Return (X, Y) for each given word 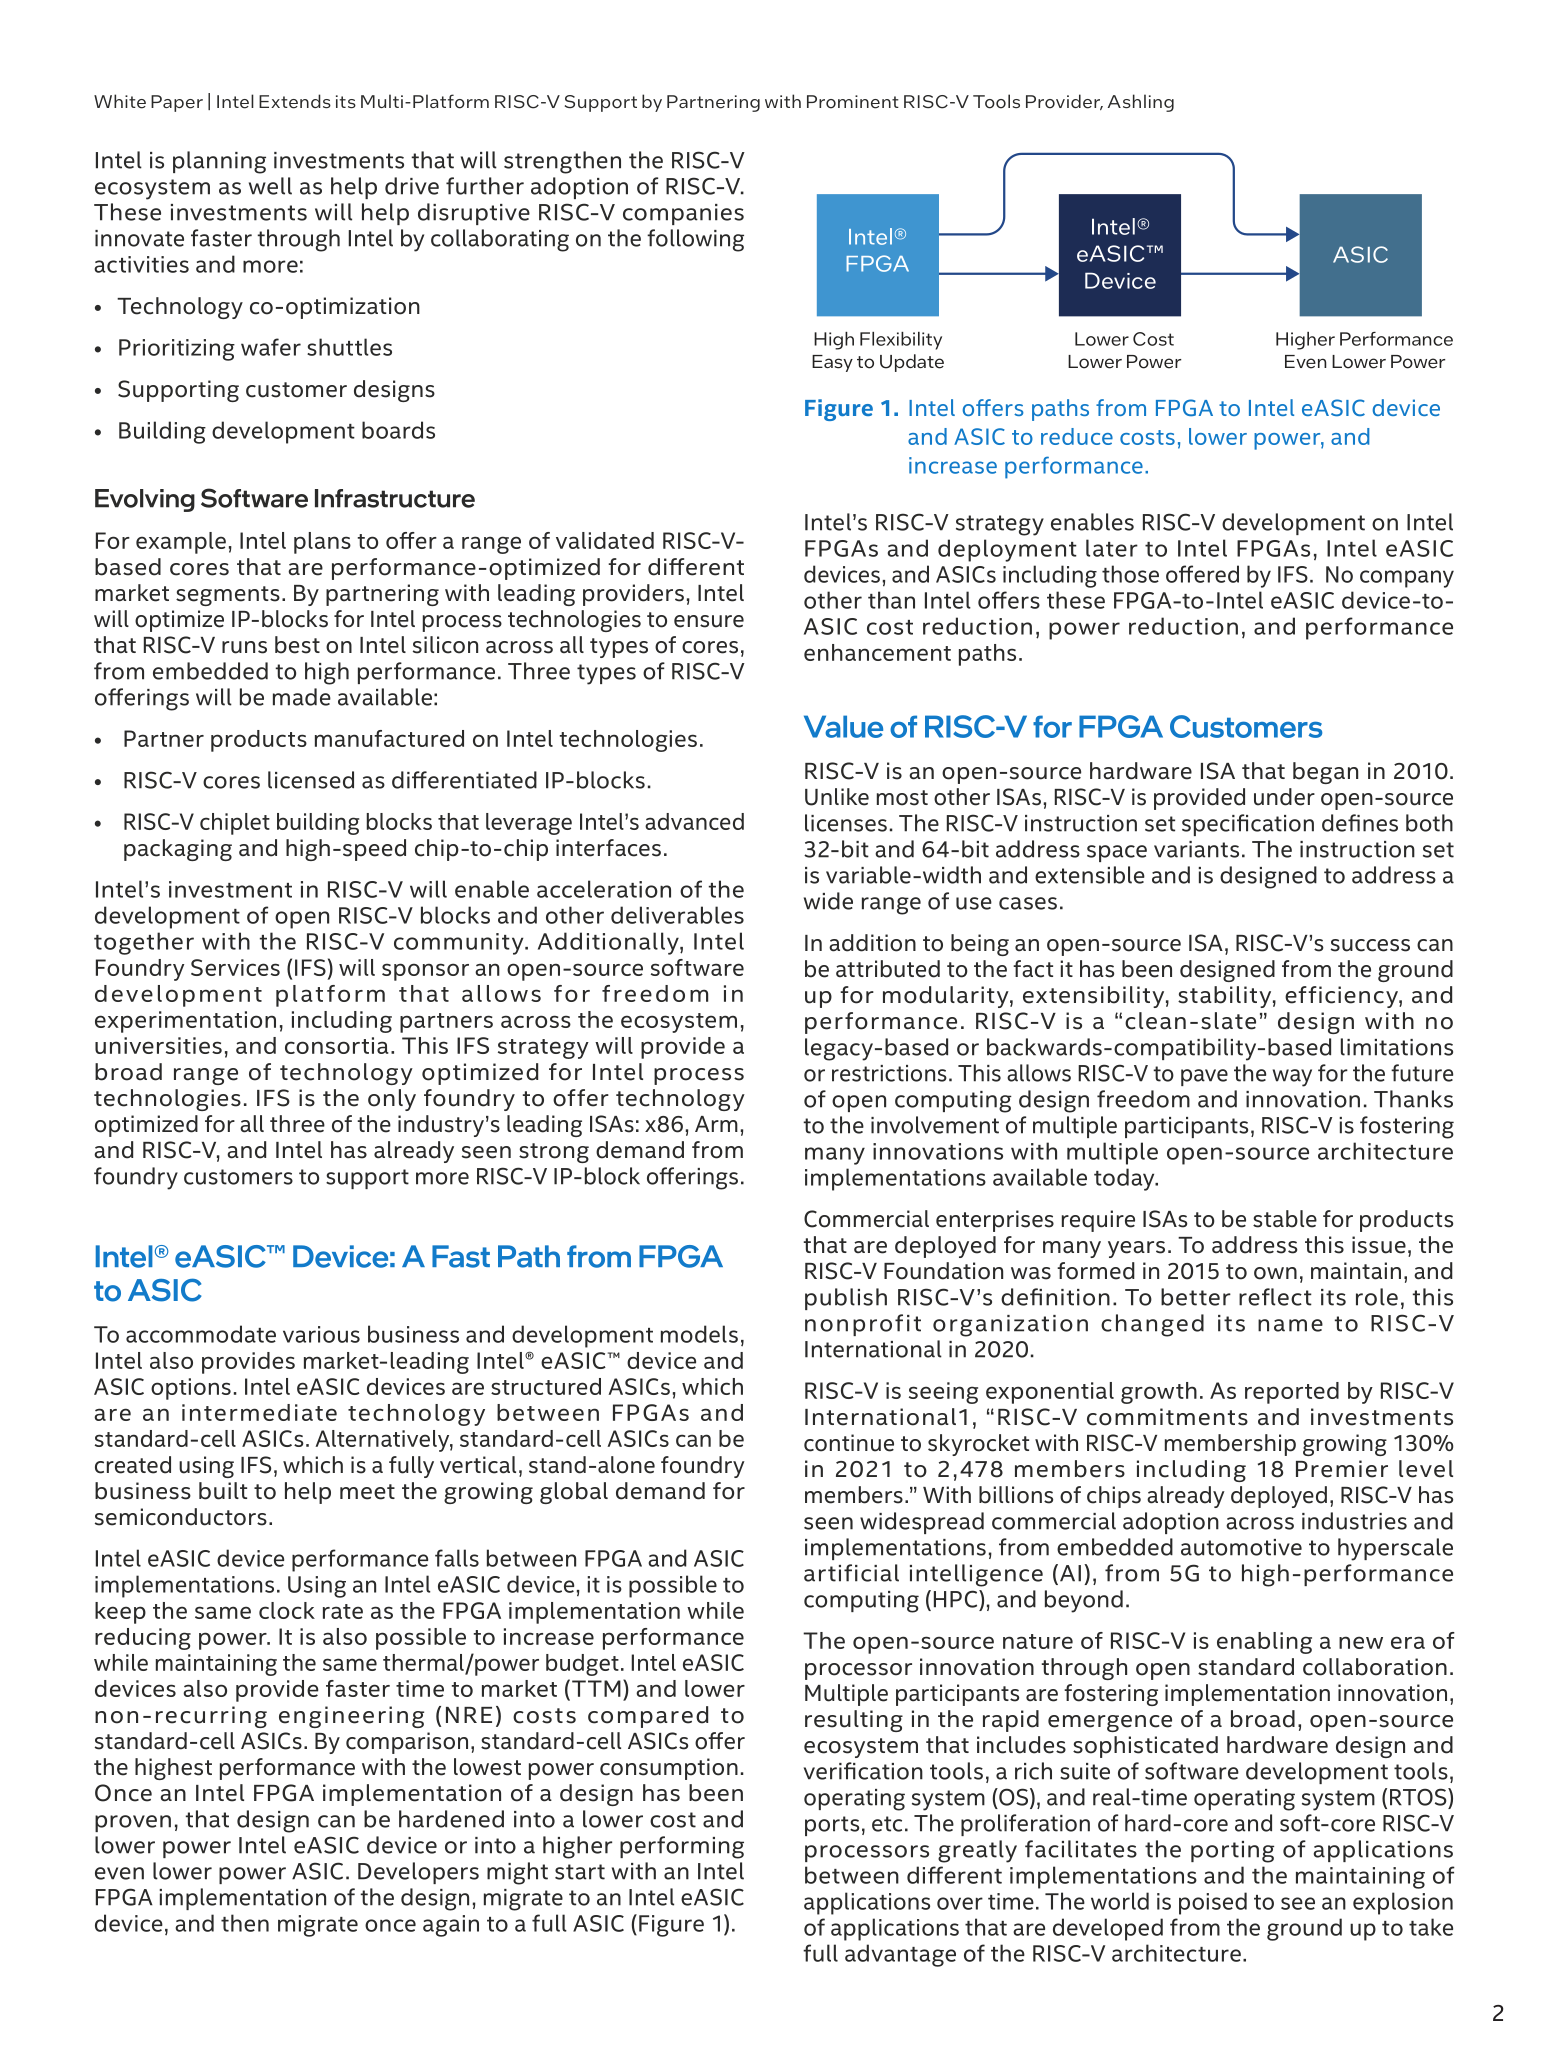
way (1292, 1078)
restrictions (889, 1073)
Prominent (853, 102)
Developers (418, 1873)
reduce (1077, 436)
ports (832, 1826)
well (270, 186)
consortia (337, 1045)
